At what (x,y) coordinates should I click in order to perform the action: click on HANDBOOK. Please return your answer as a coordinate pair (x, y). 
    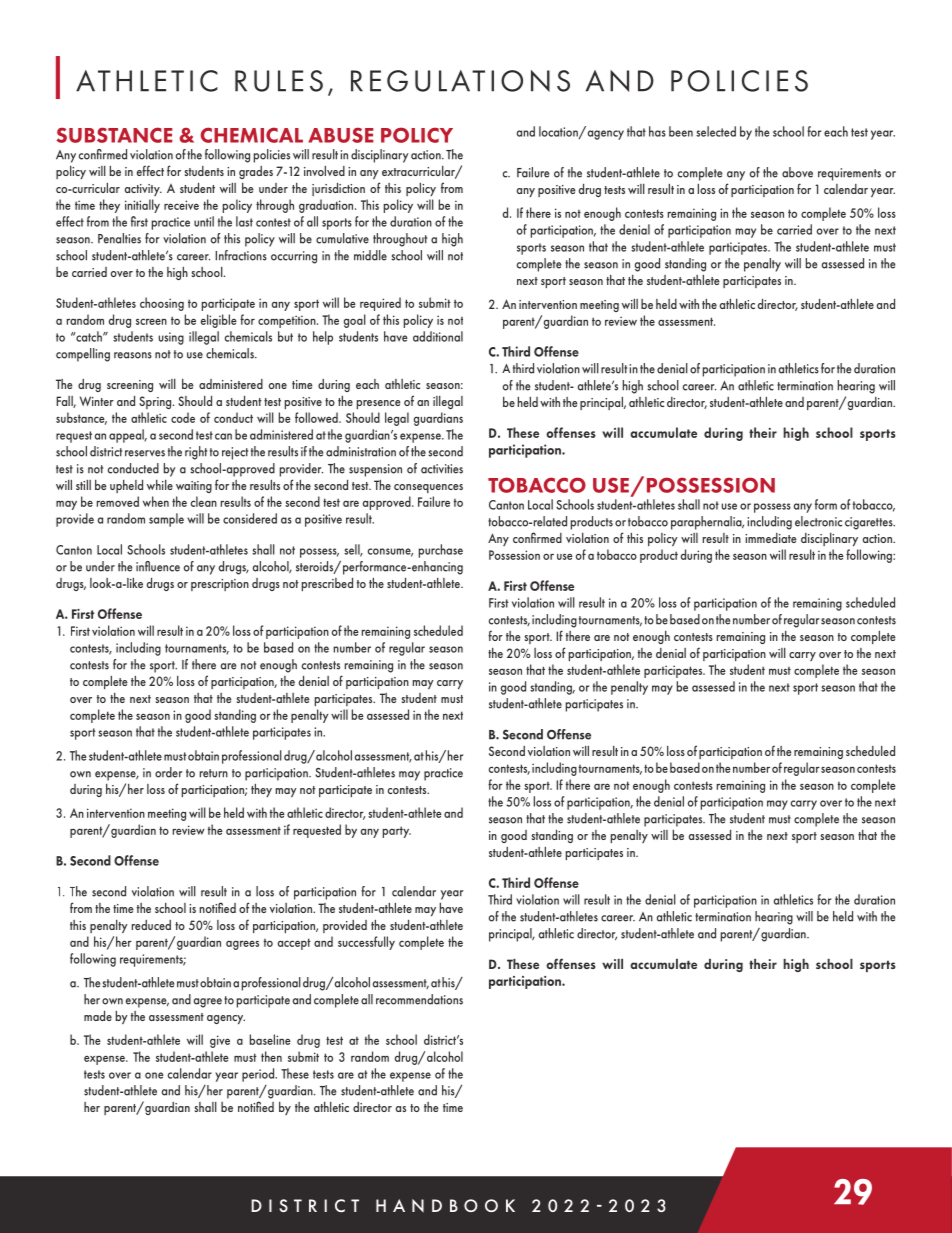
    Looking at the image, I should click on (445, 1206).
